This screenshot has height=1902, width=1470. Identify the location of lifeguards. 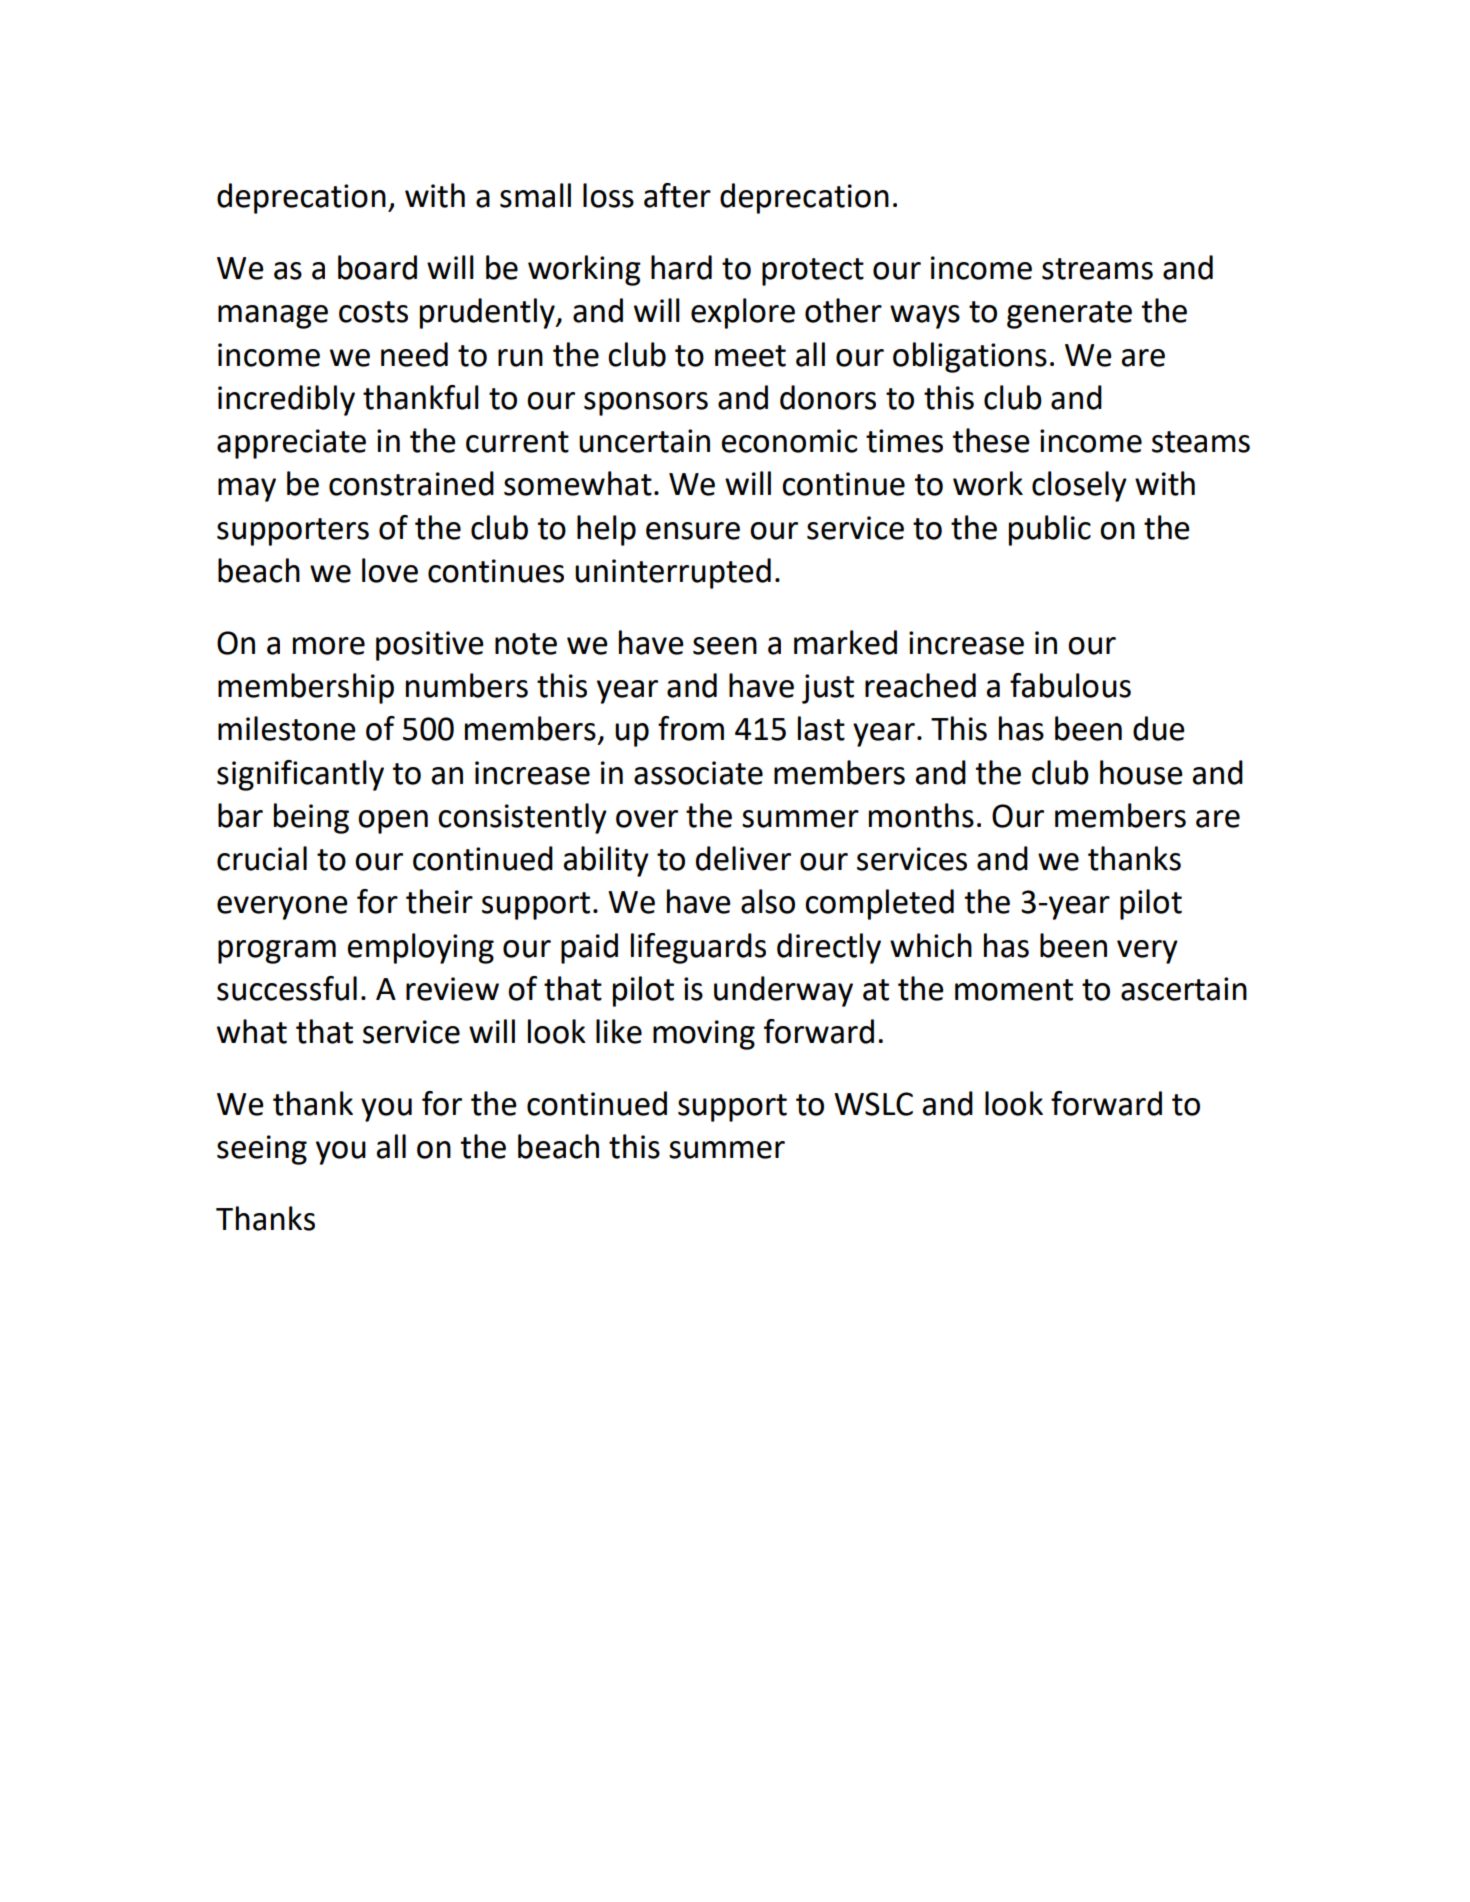
(698, 948).
